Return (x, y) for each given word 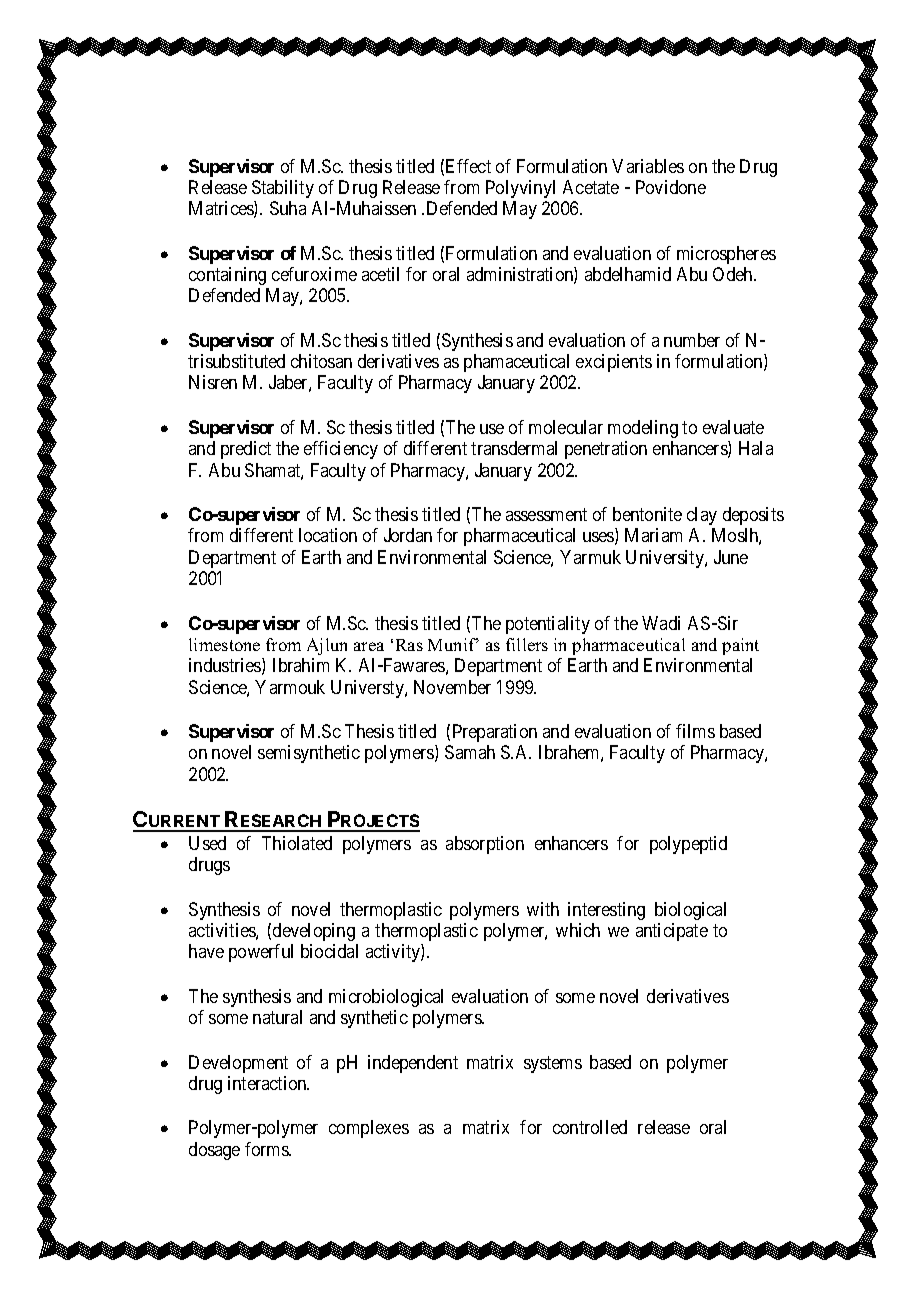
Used (207, 843)
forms (267, 1149)
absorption (485, 845)
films (695, 731)
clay (702, 516)
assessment (546, 514)
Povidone (671, 187)
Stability (283, 189)
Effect (468, 166)
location (328, 535)
